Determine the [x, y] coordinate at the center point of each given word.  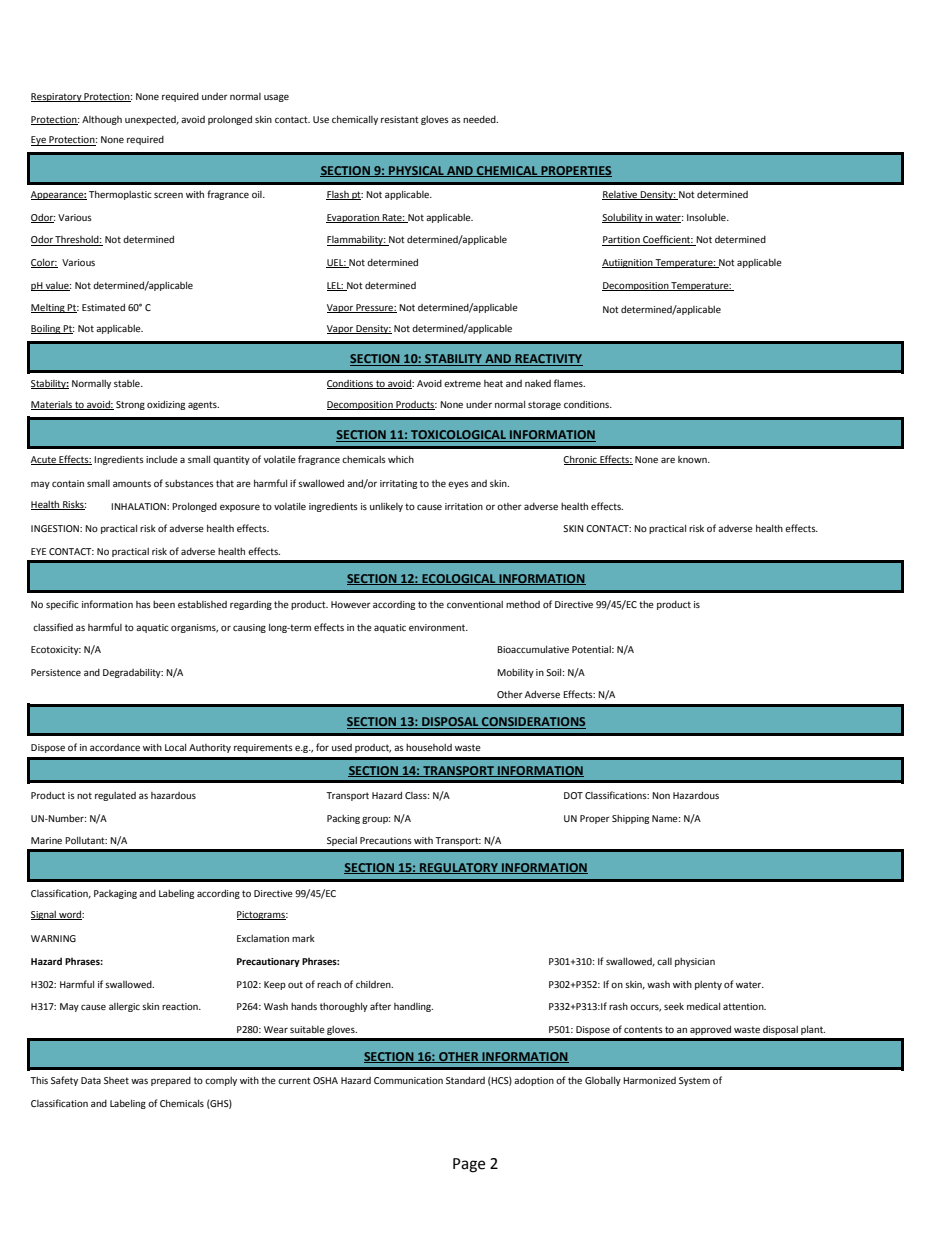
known [693, 459]
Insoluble [707, 217]
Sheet [116, 1080]
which [401, 459]
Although [102, 120]
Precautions [386, 840]
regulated [115, 796]
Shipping [630, 819]
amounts [132, 483]
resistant [400, 119]
